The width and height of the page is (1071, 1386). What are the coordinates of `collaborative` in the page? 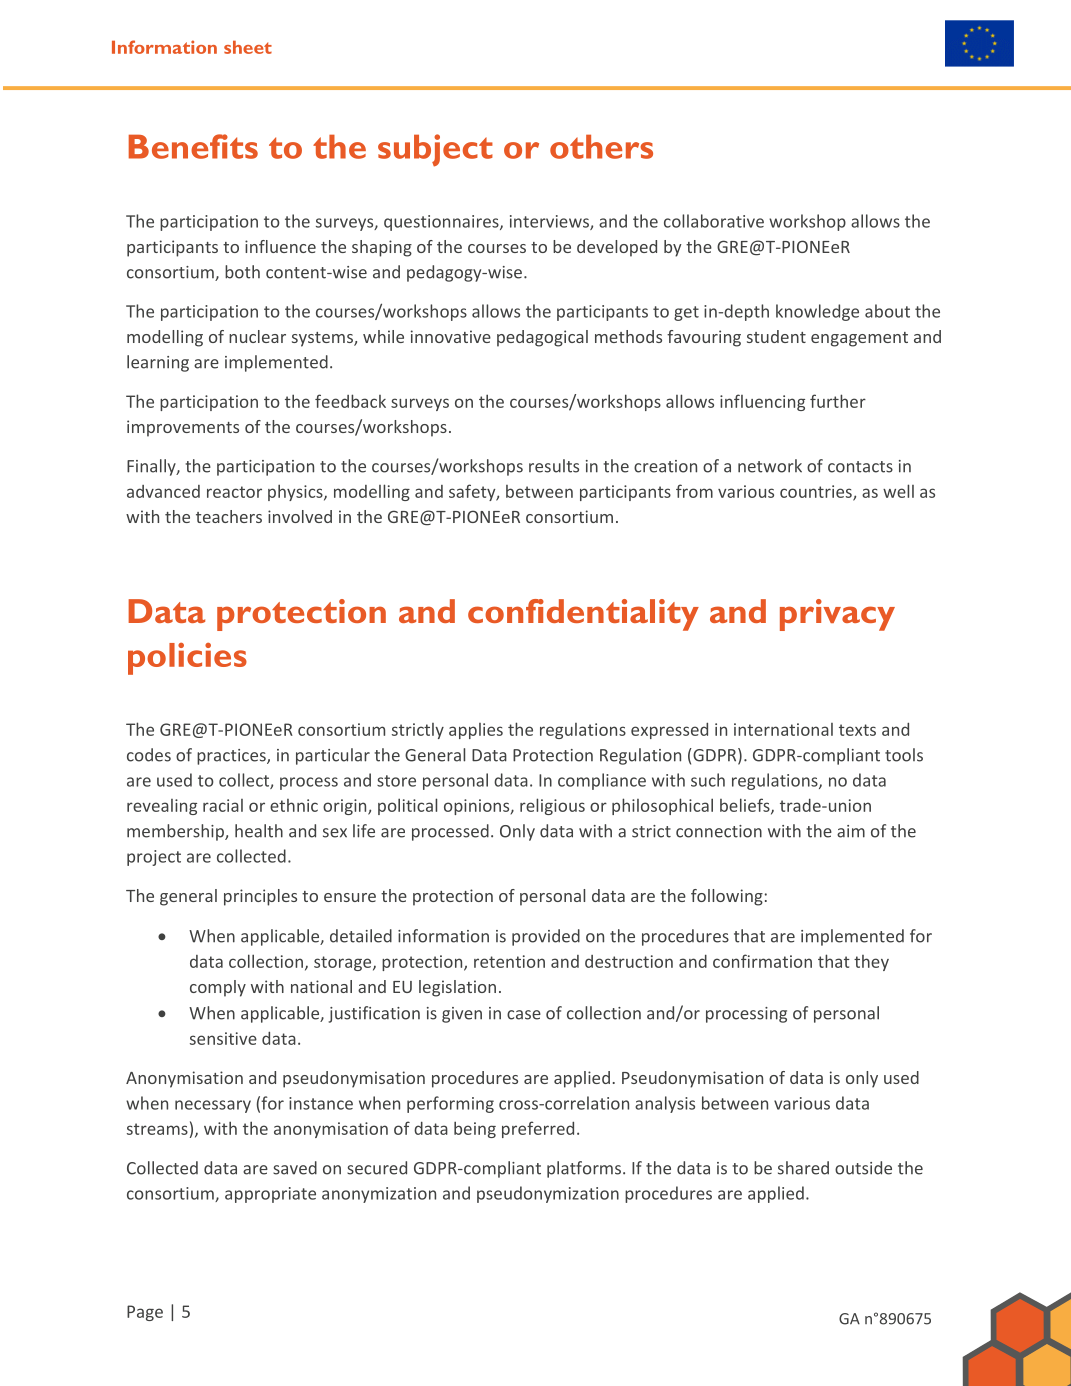 It's located at (714, 221).
